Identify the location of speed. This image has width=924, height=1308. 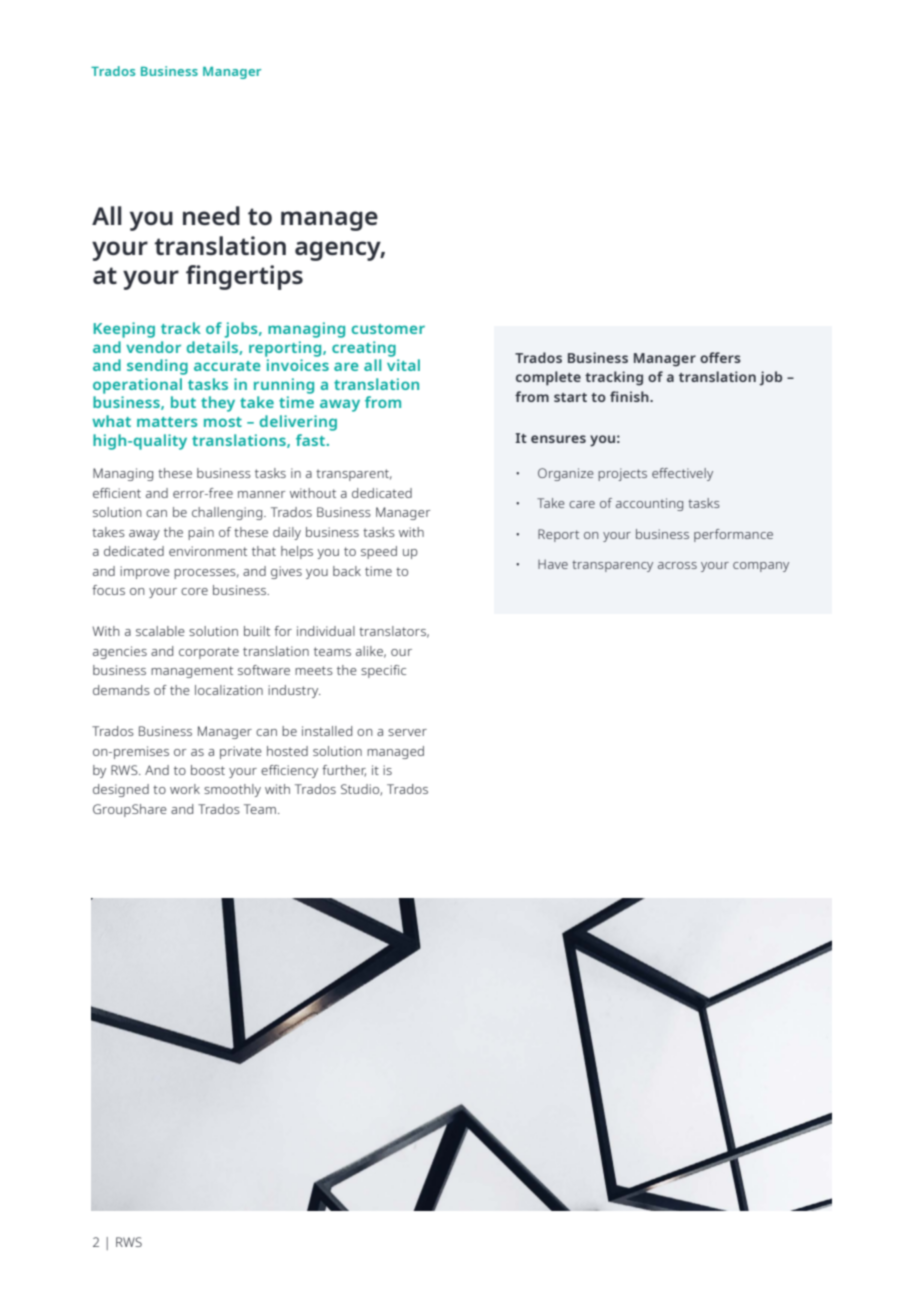
(379, 552).
